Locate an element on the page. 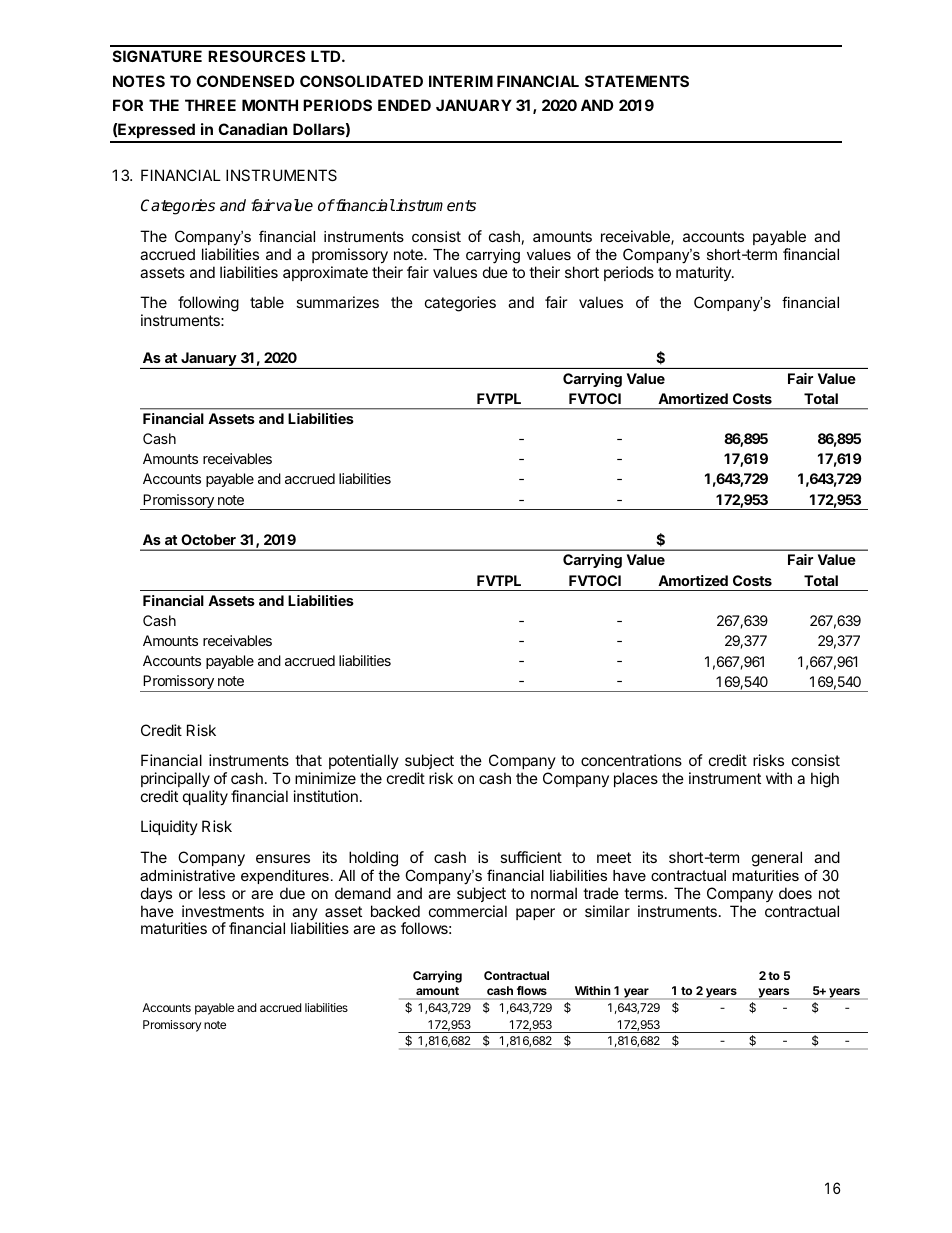 The height and width of the document is (1233, 952). high is located at coordinates (825, 780).
